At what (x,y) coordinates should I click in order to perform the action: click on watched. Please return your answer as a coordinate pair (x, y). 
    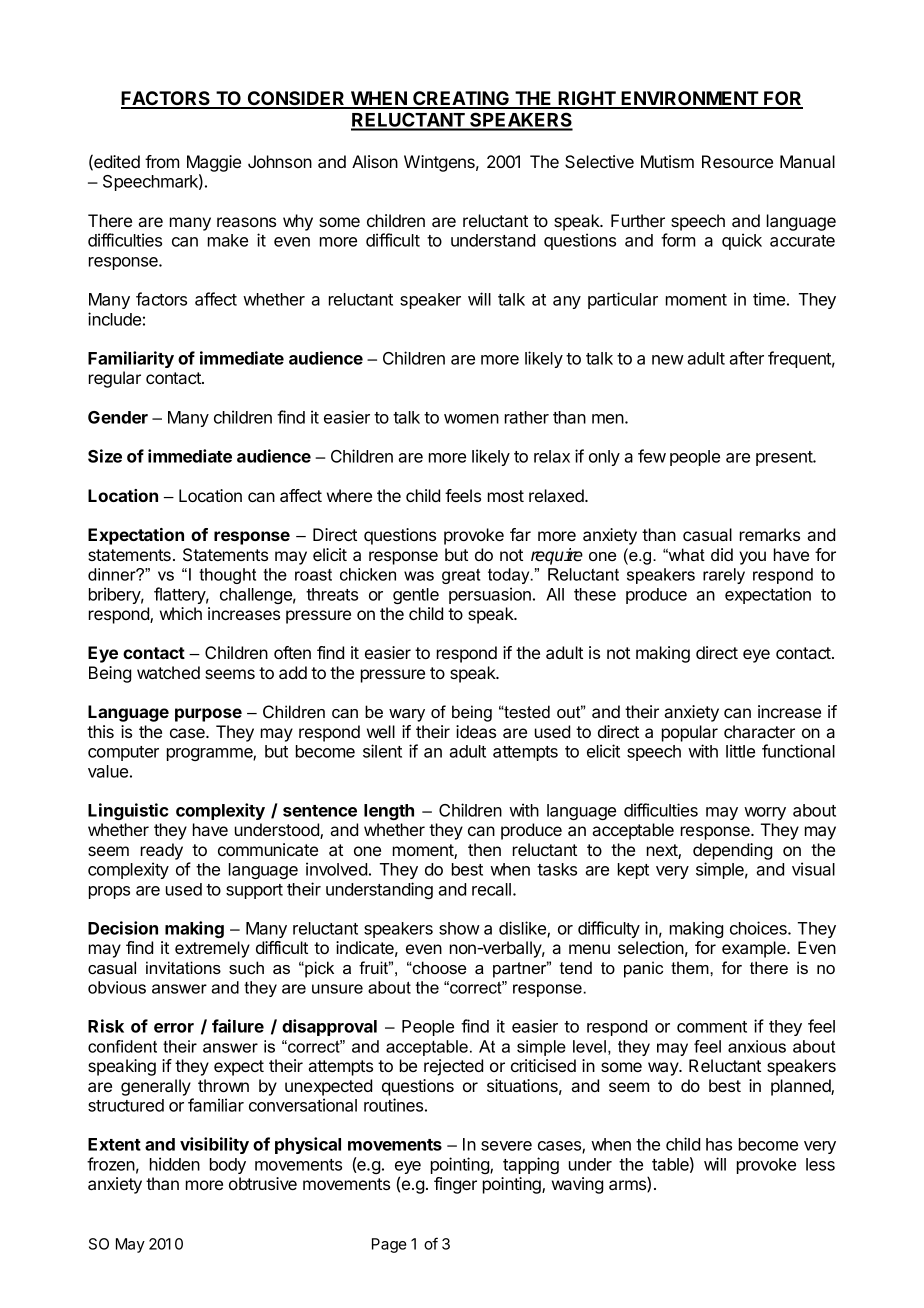
    Looking at the image, I should click on (168, 672).
